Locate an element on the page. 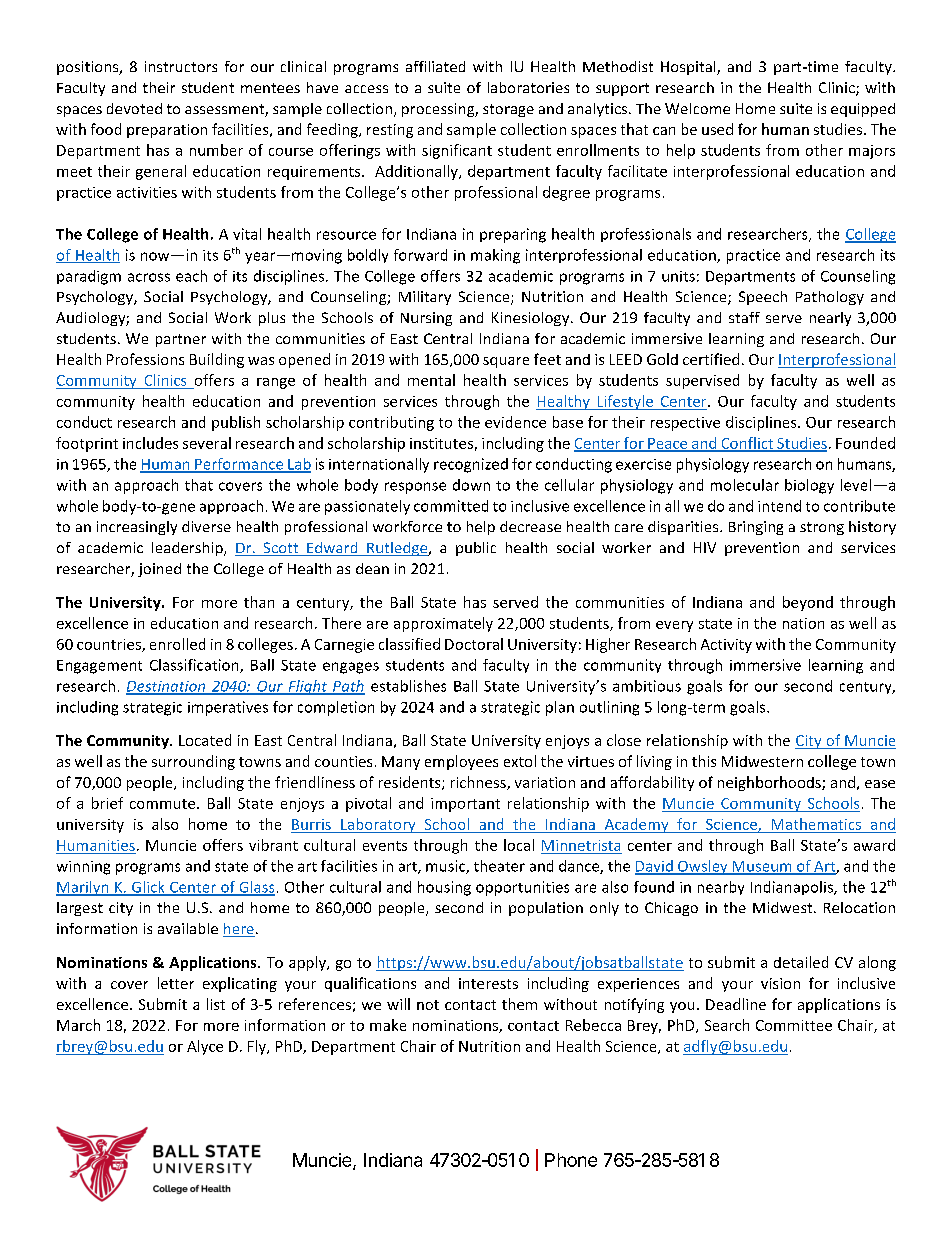  enrolled is located at coordinates (177, 644).
